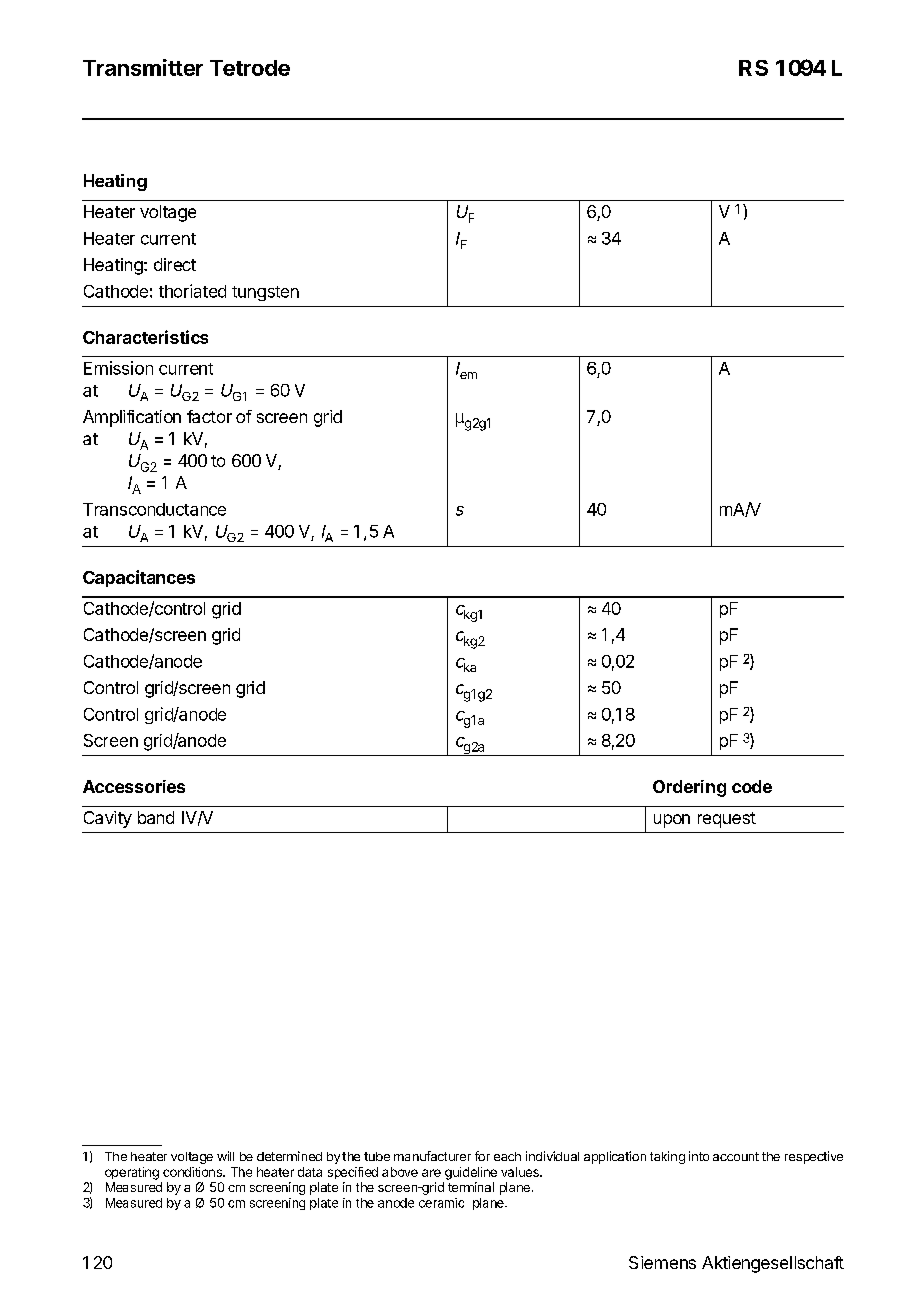  What do you see at coordinates (672, 821) in the document?
I see `upon` at bounding box center [672, 821].
